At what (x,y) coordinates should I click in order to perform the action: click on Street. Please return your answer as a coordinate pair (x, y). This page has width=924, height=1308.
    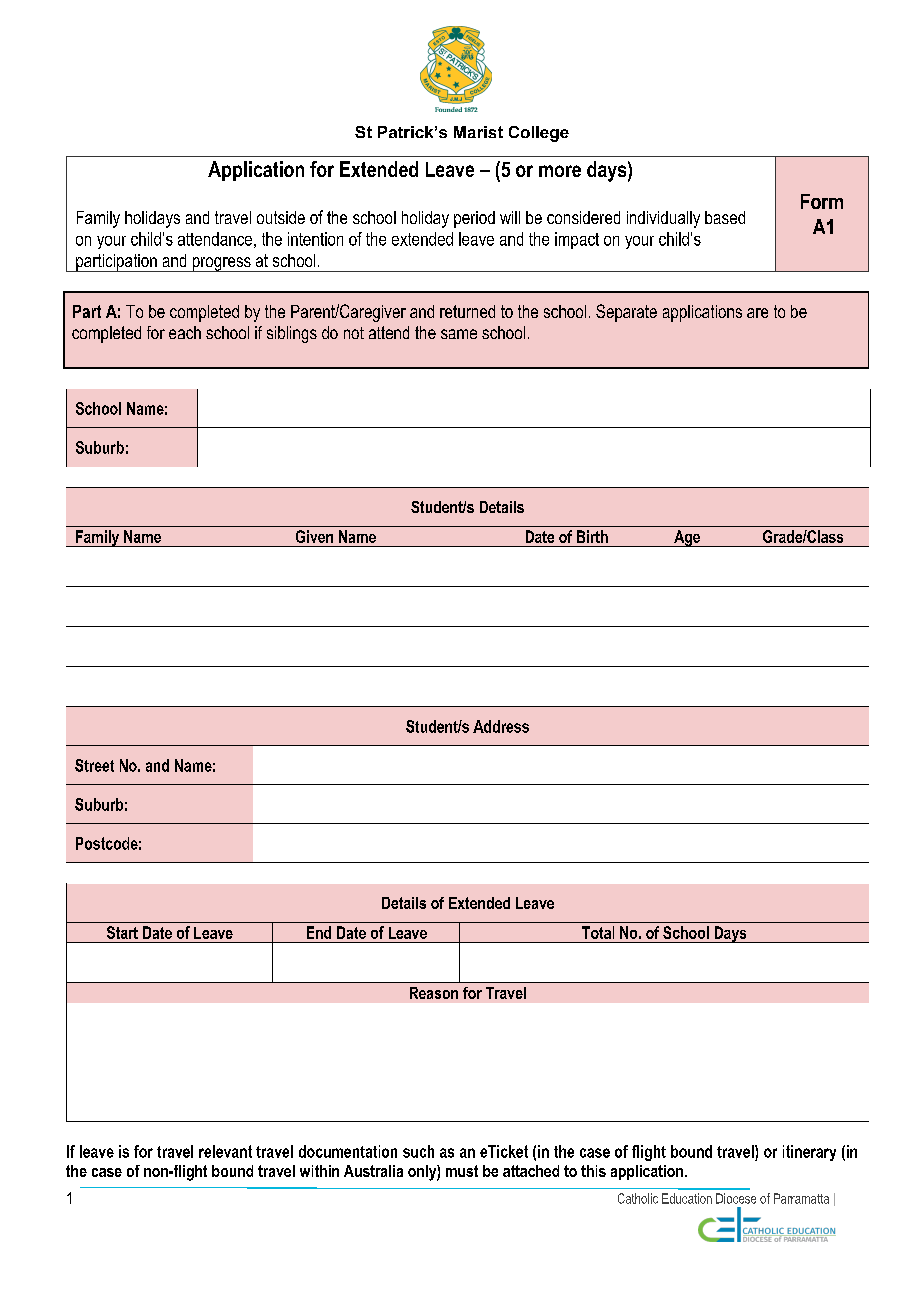
    Looking at the image, I should click on (94, 765).
